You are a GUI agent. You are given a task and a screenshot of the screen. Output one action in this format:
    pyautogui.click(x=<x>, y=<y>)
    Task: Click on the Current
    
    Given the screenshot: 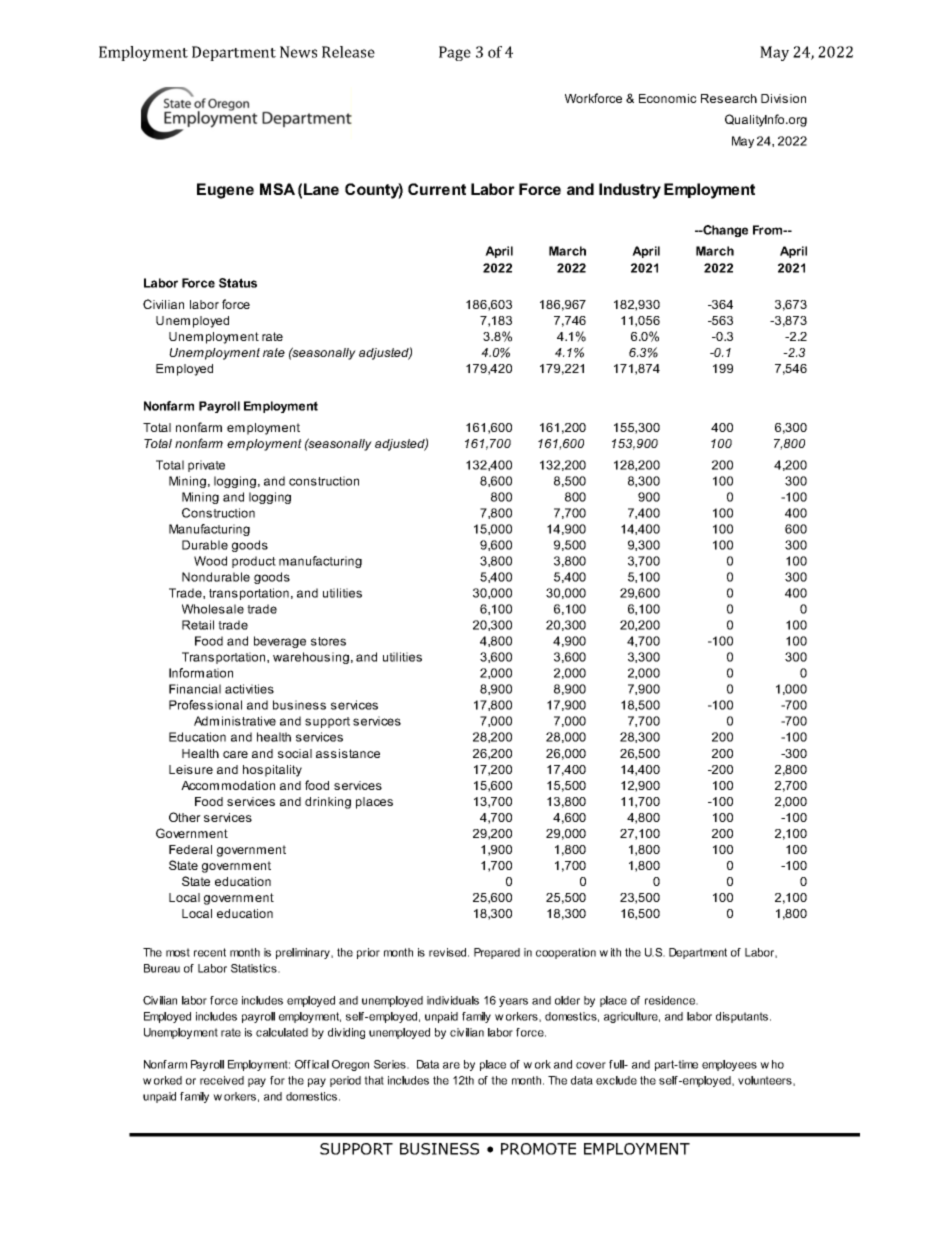 What is the action you would take?
    pyautogui.click(x=437, y=189)
